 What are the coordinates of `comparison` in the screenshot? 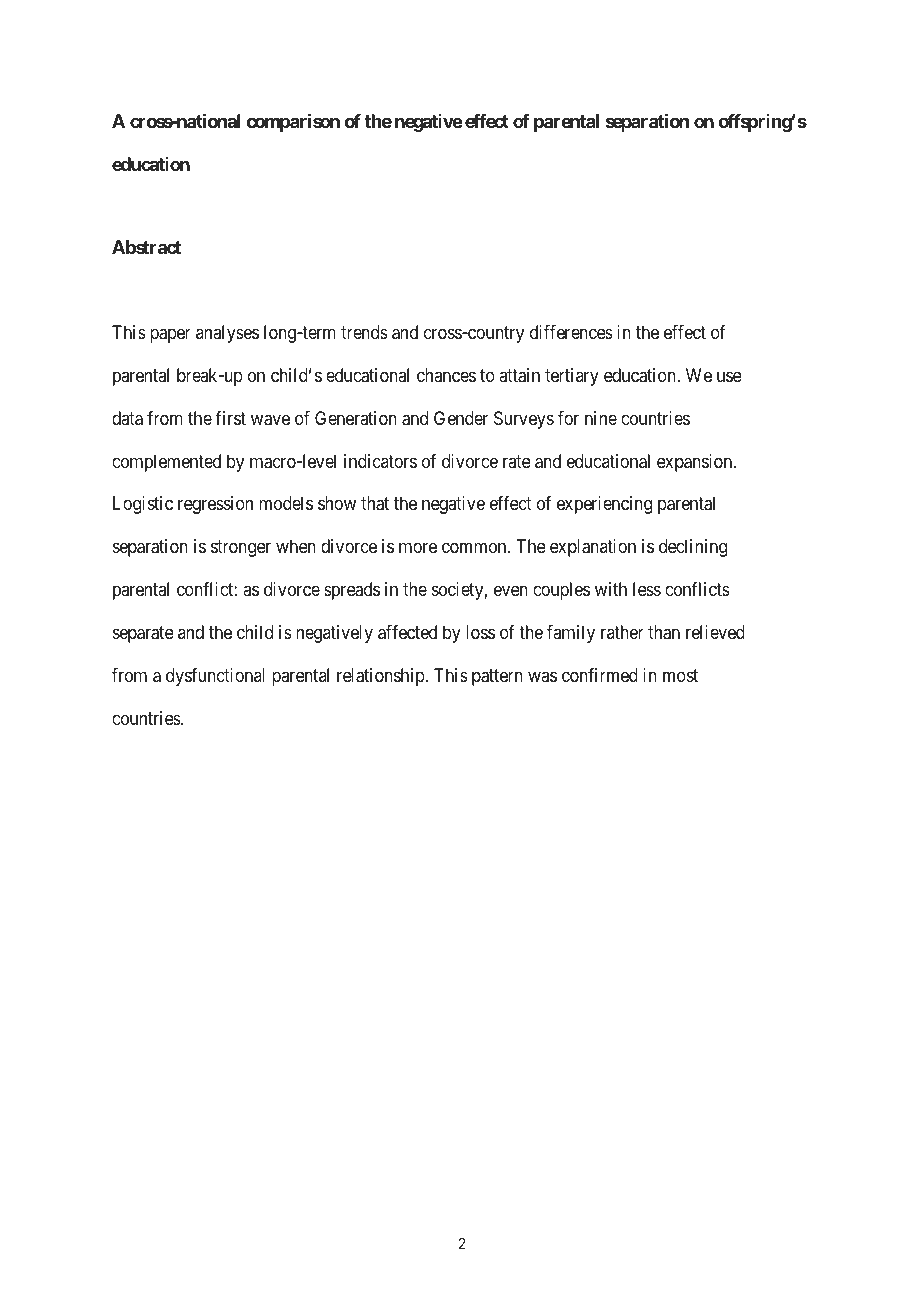 It's located at (293, 123).
